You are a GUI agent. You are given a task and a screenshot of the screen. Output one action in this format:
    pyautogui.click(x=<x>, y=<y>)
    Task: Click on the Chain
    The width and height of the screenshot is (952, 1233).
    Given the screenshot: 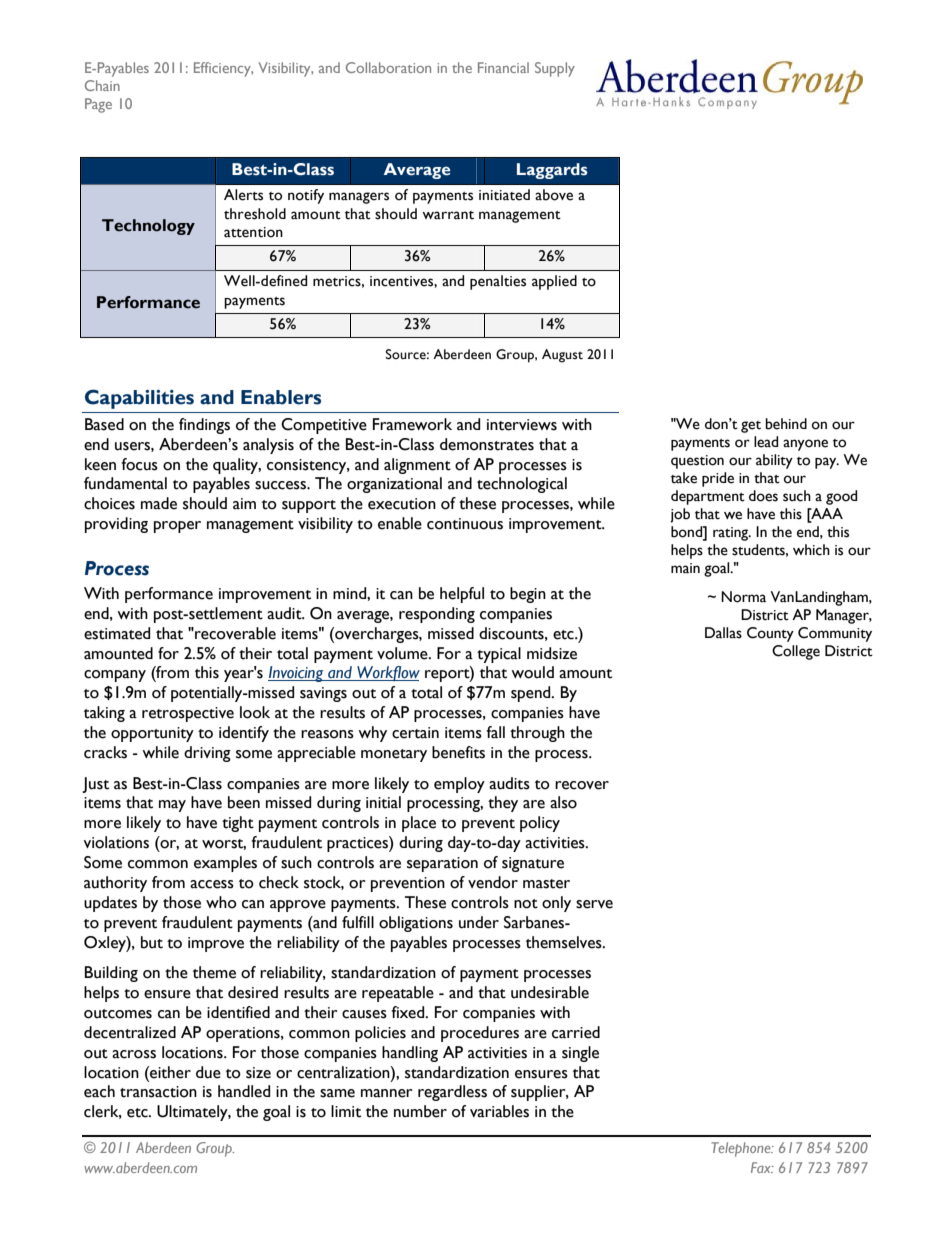 What is the action you would take?
    pyautogui.click(x=102, y=85)
